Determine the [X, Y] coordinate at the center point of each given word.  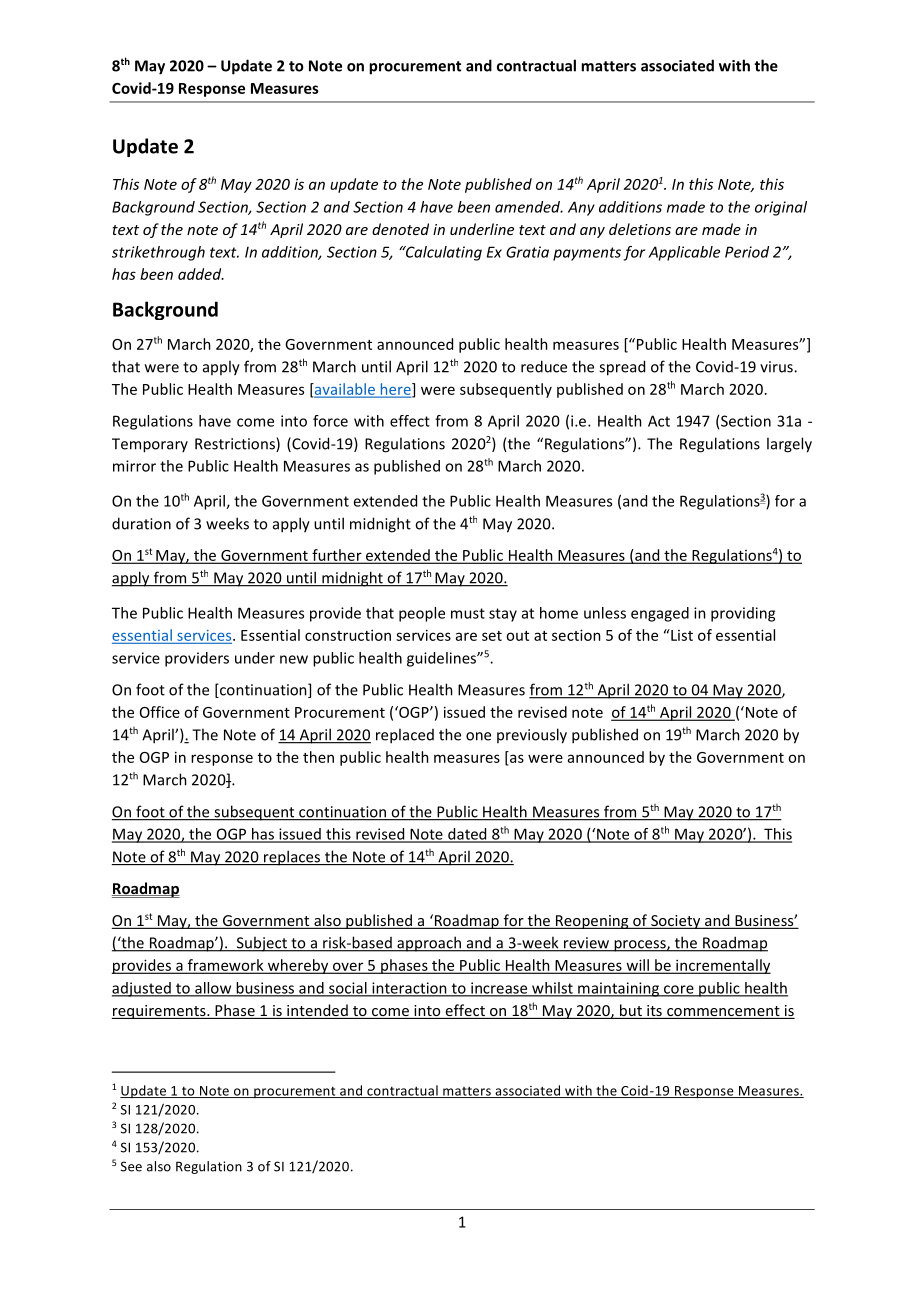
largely [789, 445]
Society [676, 922]
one [478, 736]
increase [499, 989]
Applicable [684, 253]
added [201, 274]
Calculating [442, 253]
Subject [261, 944]
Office [160, 712]
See [131, 1166]
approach [429, 944]
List [681, 635]
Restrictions [236, 444]
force [330, 421]
